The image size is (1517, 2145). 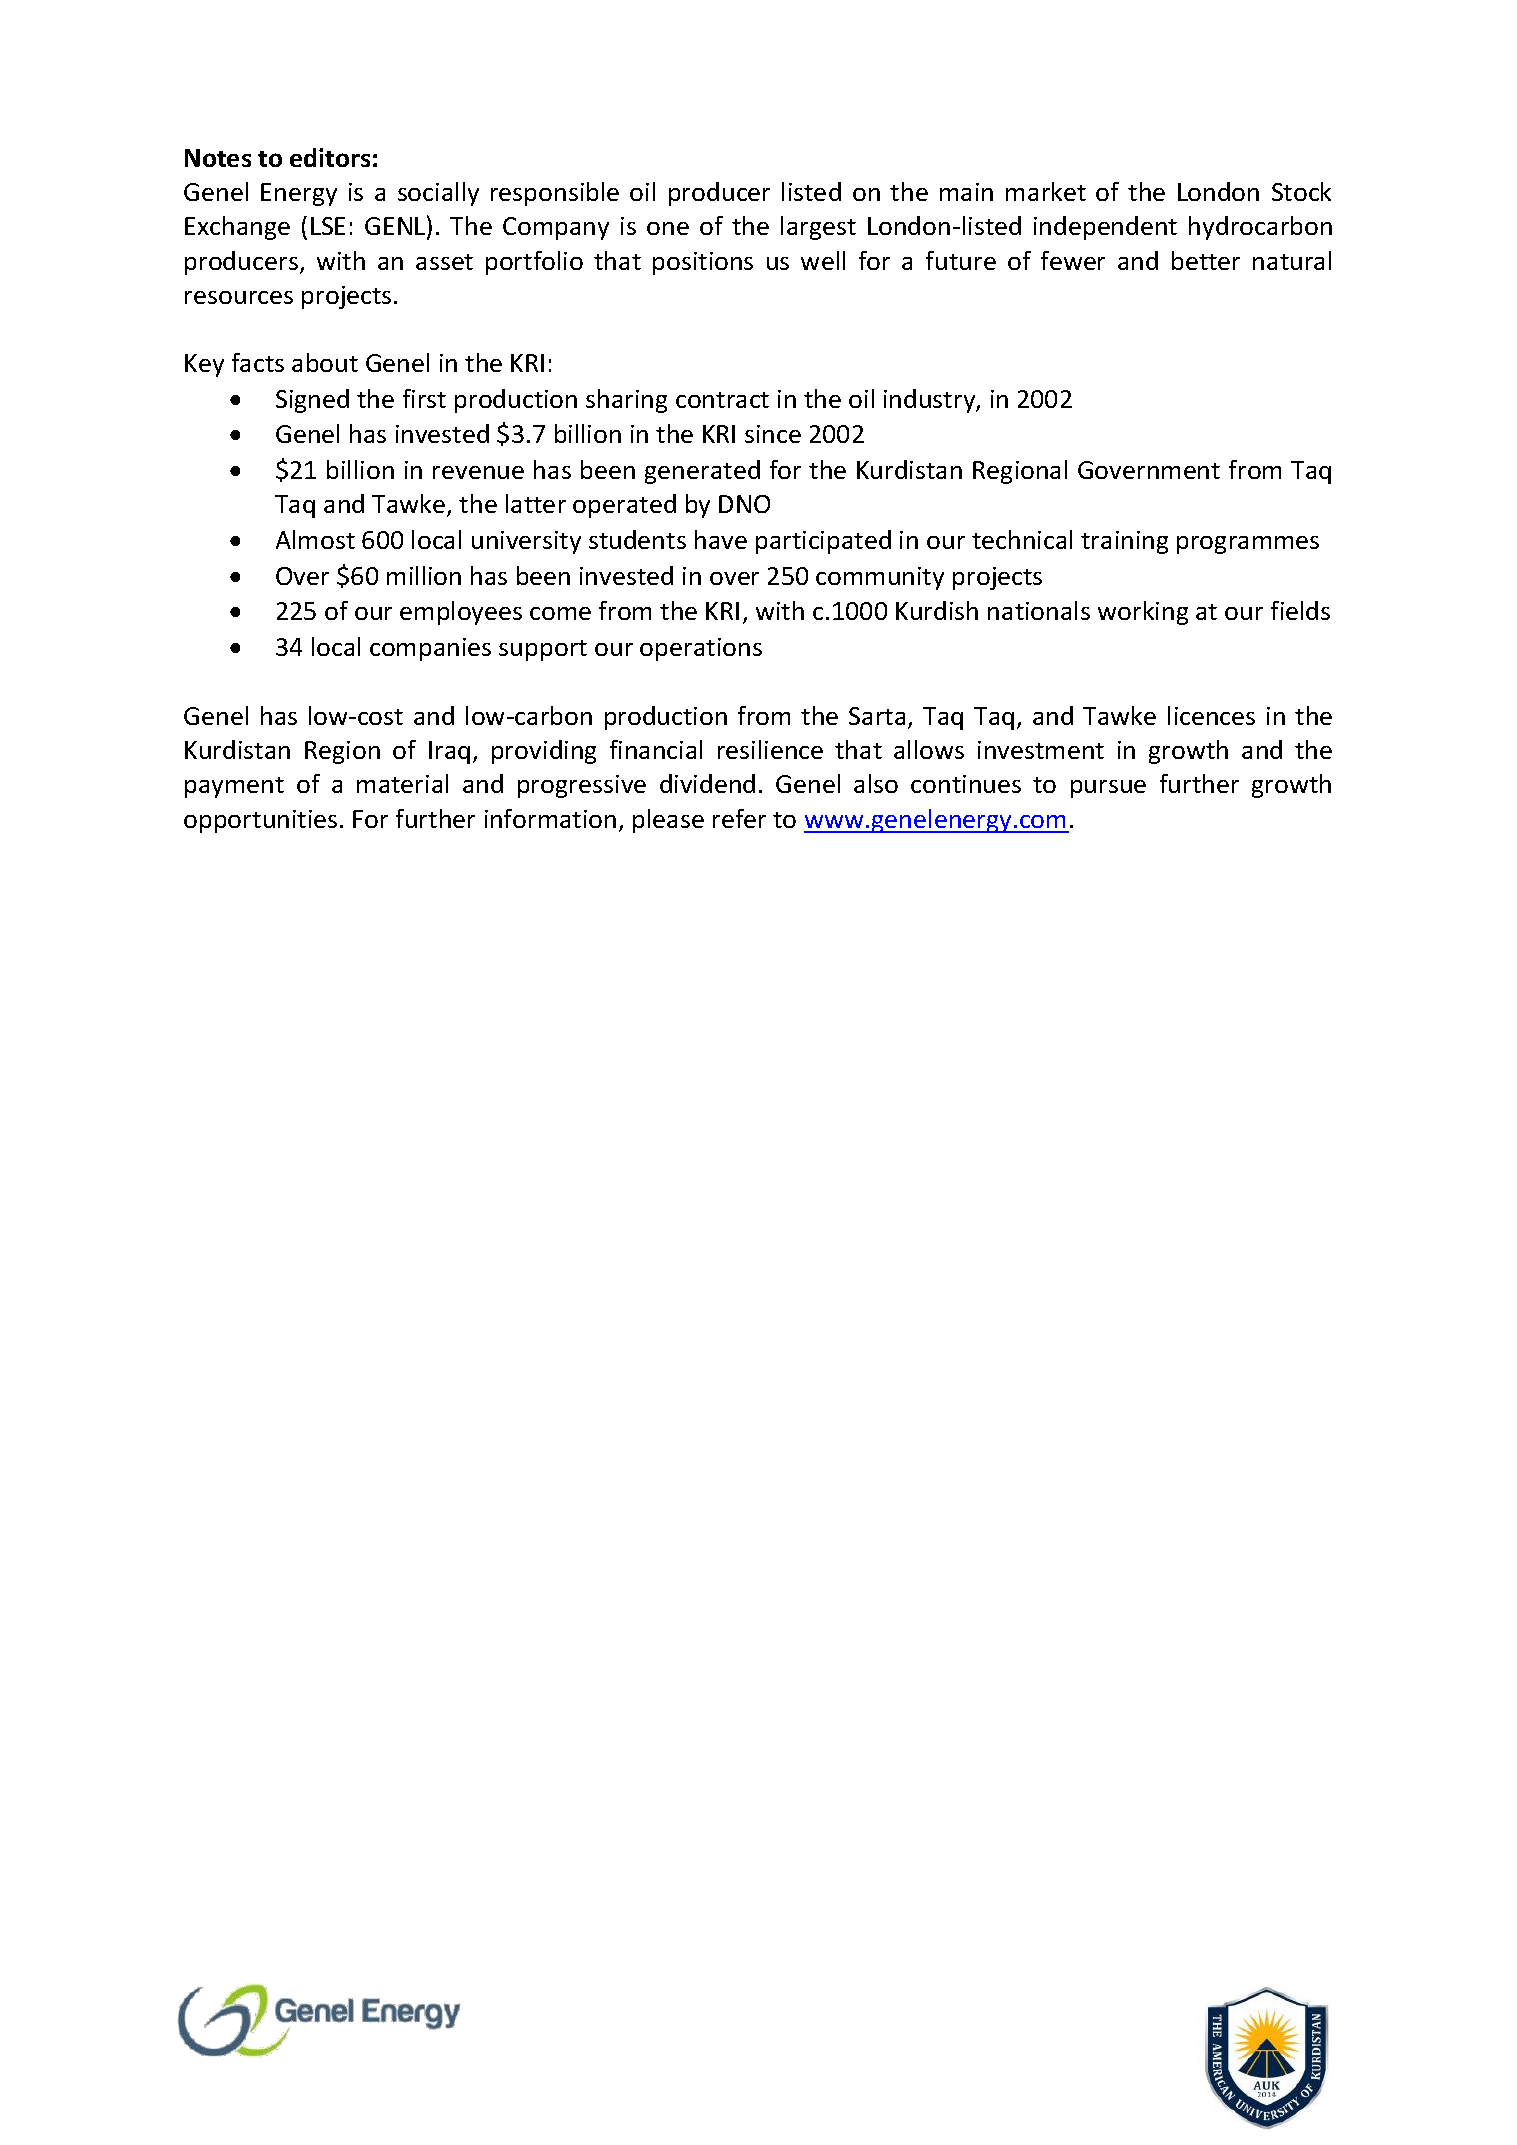 I want to click on largest, so click(x=818, y=228).
